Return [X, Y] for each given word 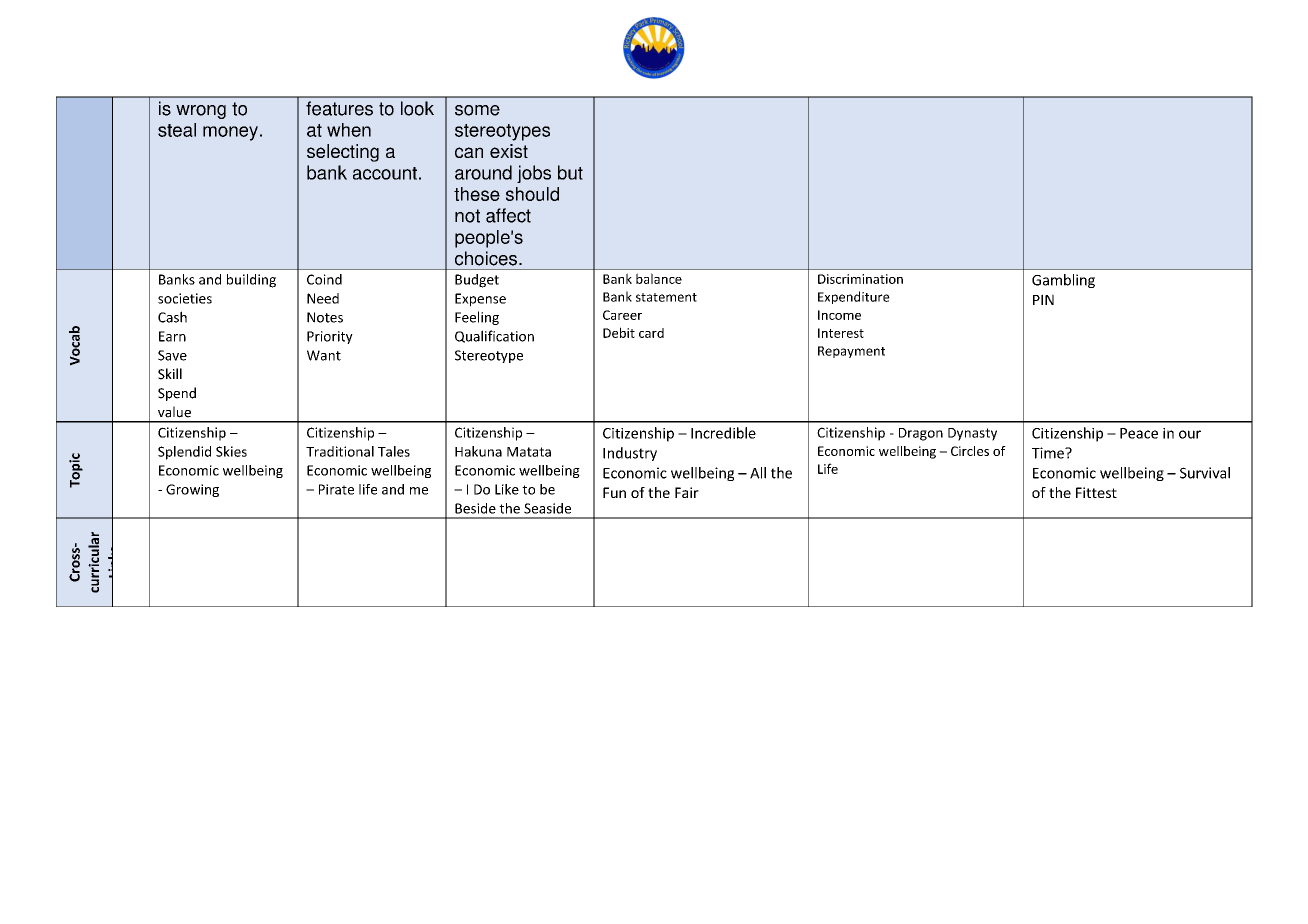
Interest [841, 333]
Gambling [1063, 281]
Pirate [336, 489]
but [570, 172]
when [349, 130]
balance [659, 278]
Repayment [851, 352]
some [477, 110]
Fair [687, 492]
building [251, 281]
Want [324, 355]
